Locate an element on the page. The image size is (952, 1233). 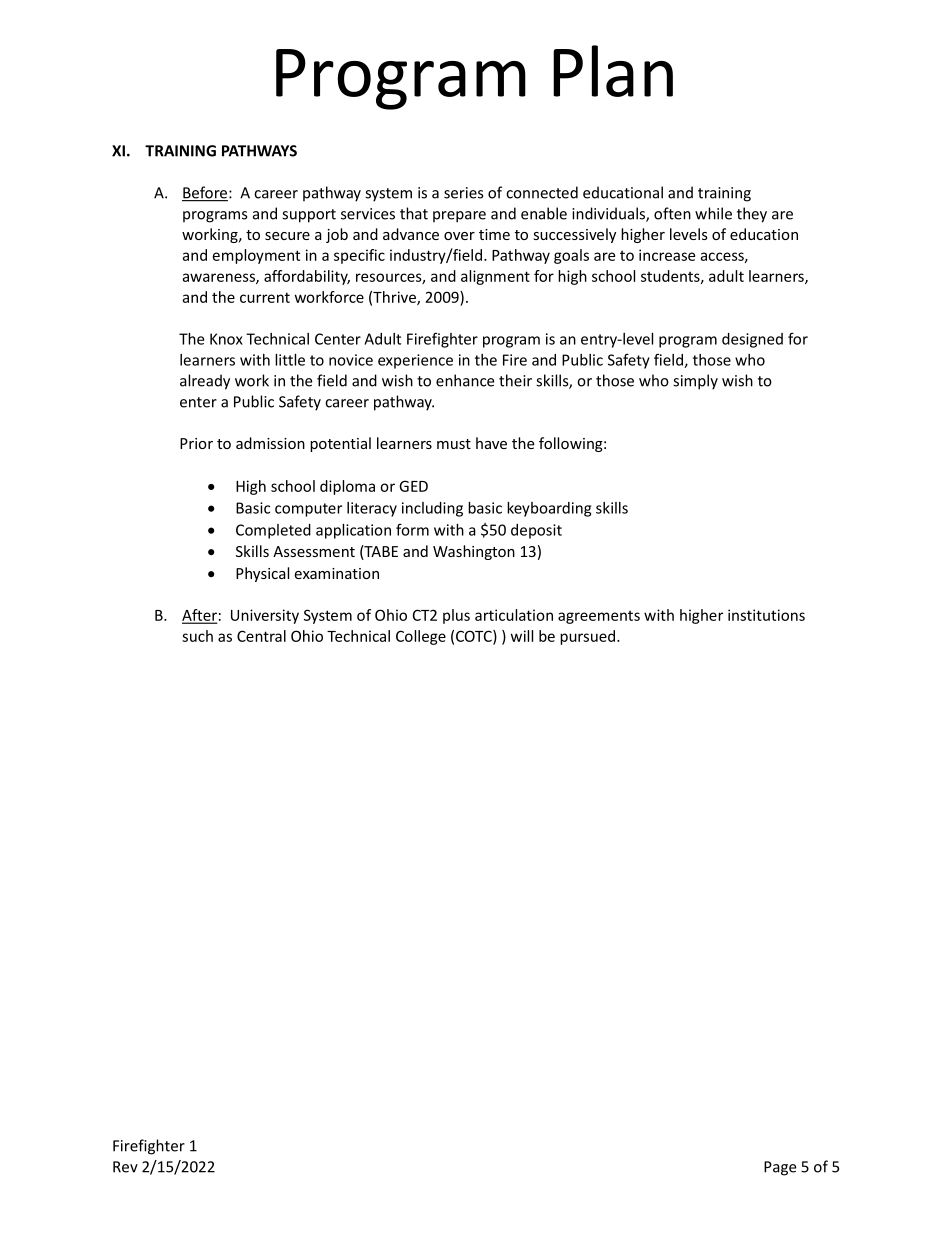
Rev is located at coordinates (125, 1167).
